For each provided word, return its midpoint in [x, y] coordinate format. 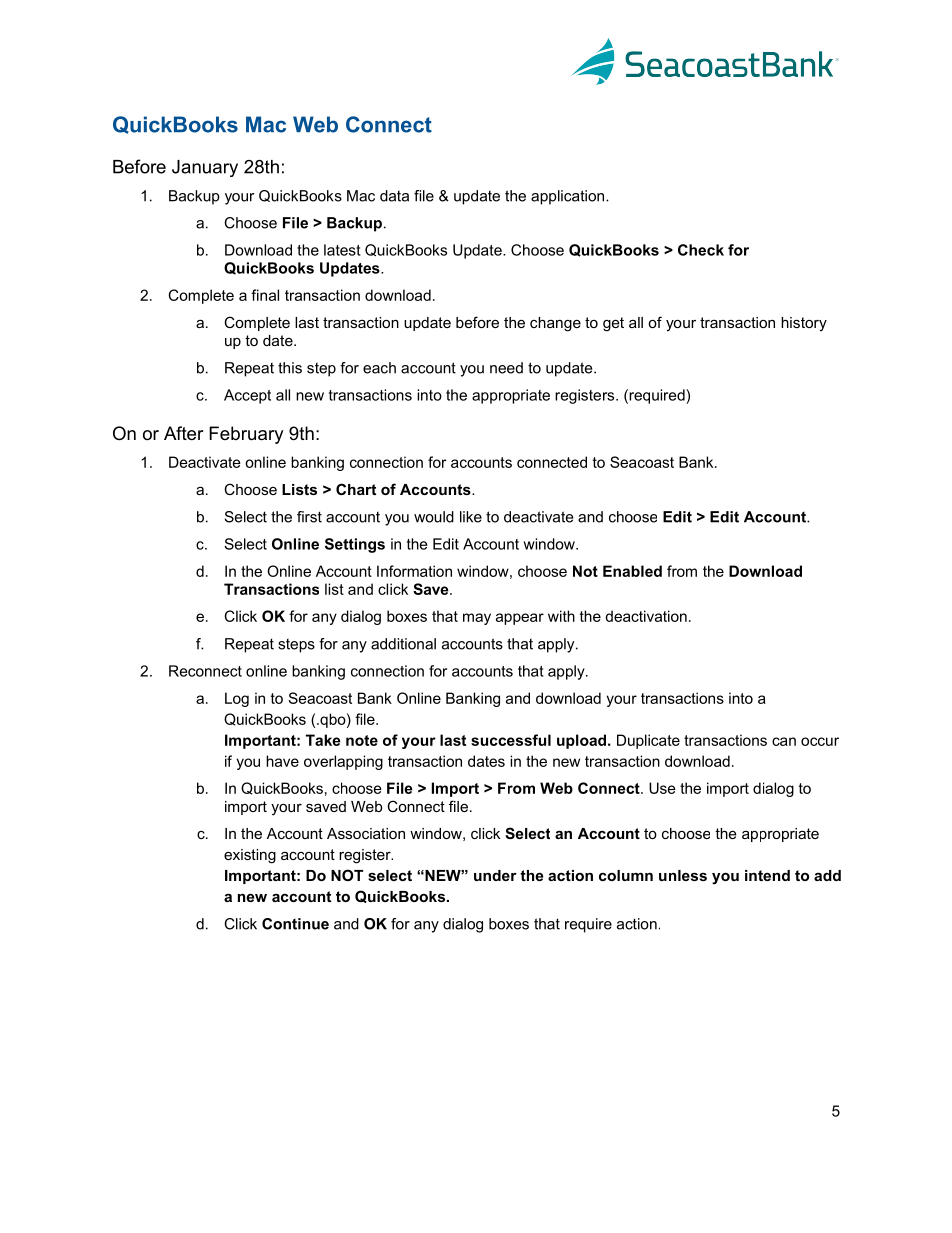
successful [511, 740]
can [784, 741]
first [309, 517]
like [471, 517]
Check [701, 250]
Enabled [632, 571]
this [290, 368]
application [569, 197]
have [282, 761]
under [495, 875]
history [804, 324]
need [506, 368]
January [205, 168]
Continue [295, 924]
